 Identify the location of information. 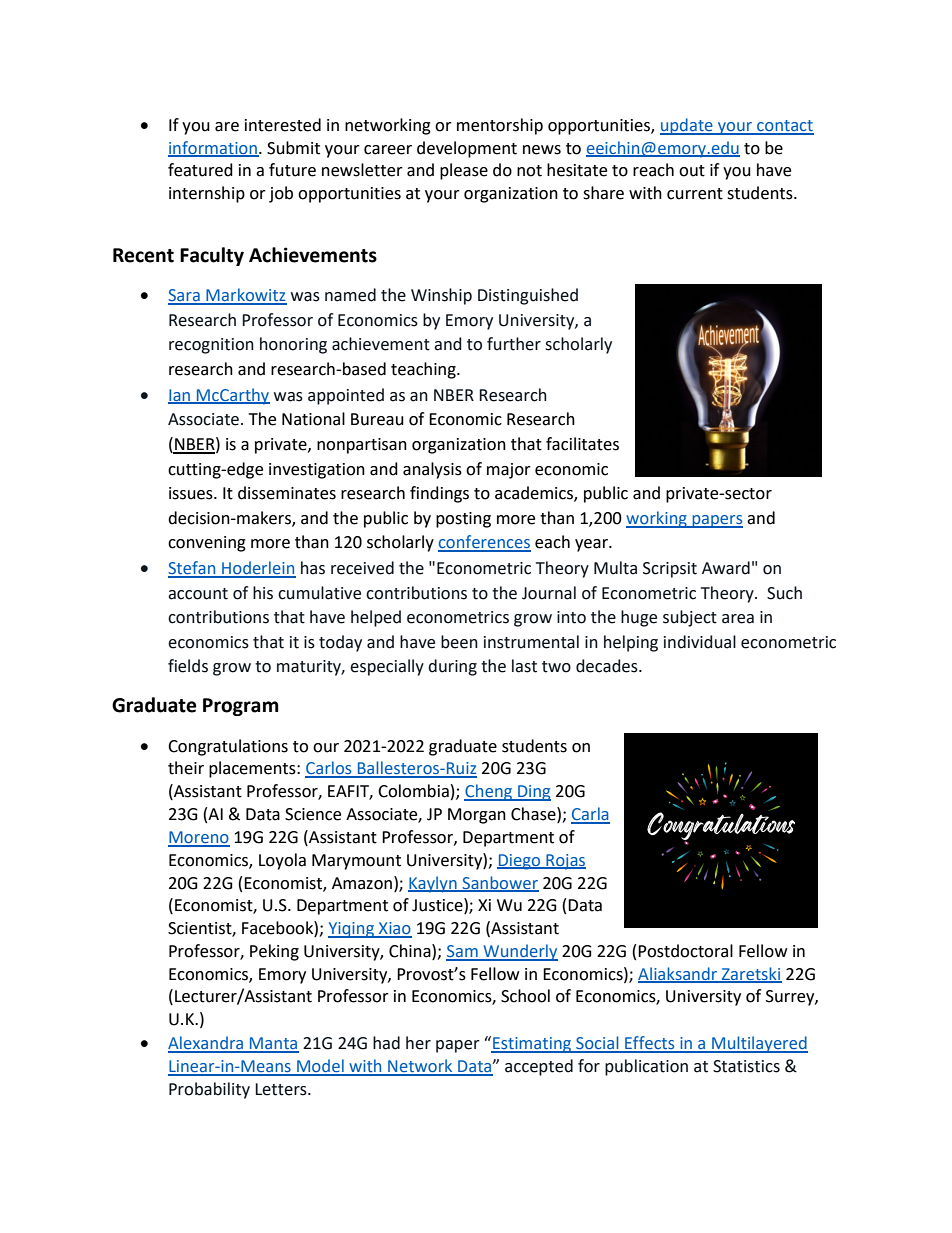
(213, 148).
